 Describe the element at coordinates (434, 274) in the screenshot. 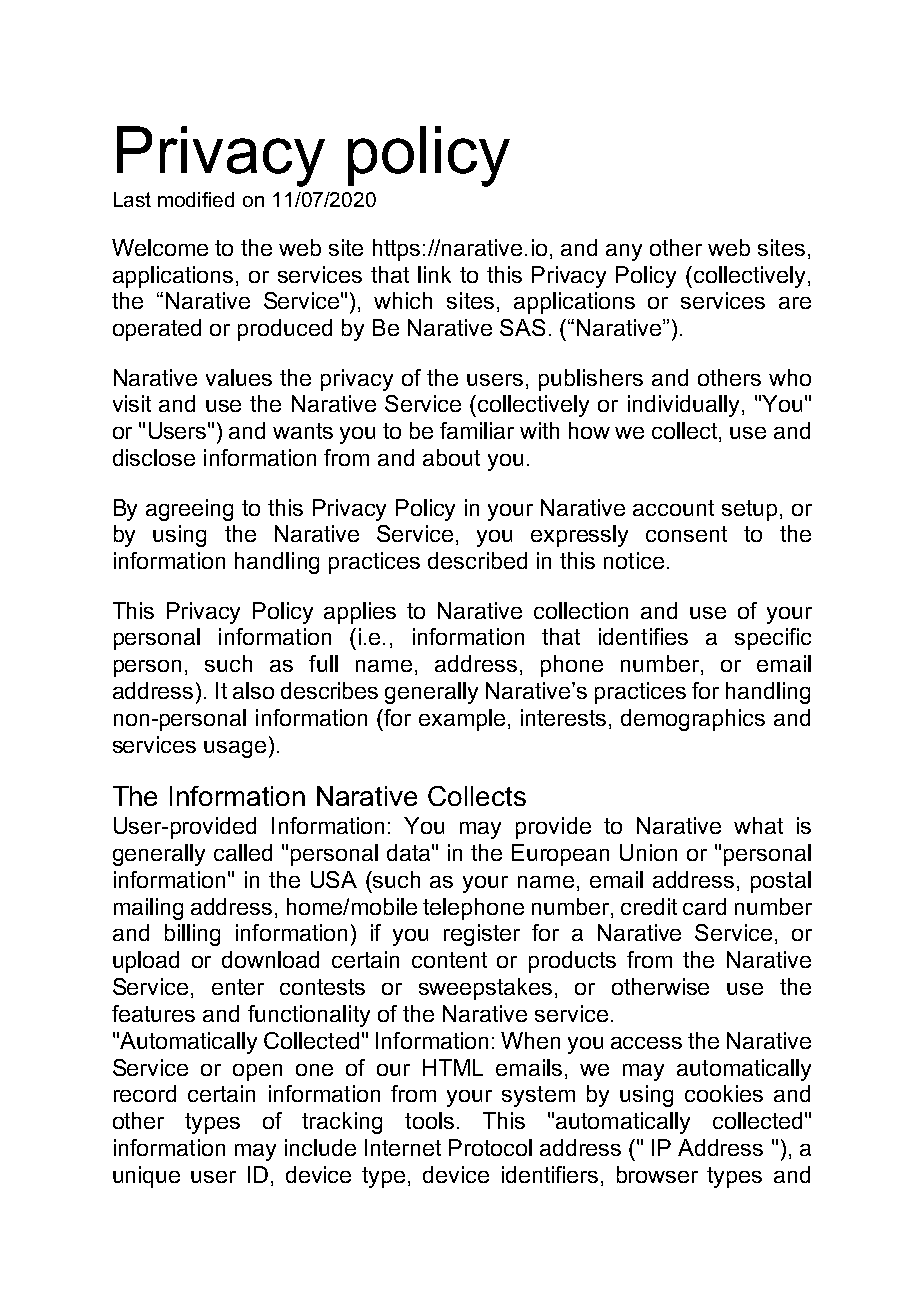

I see `link` at that location.
